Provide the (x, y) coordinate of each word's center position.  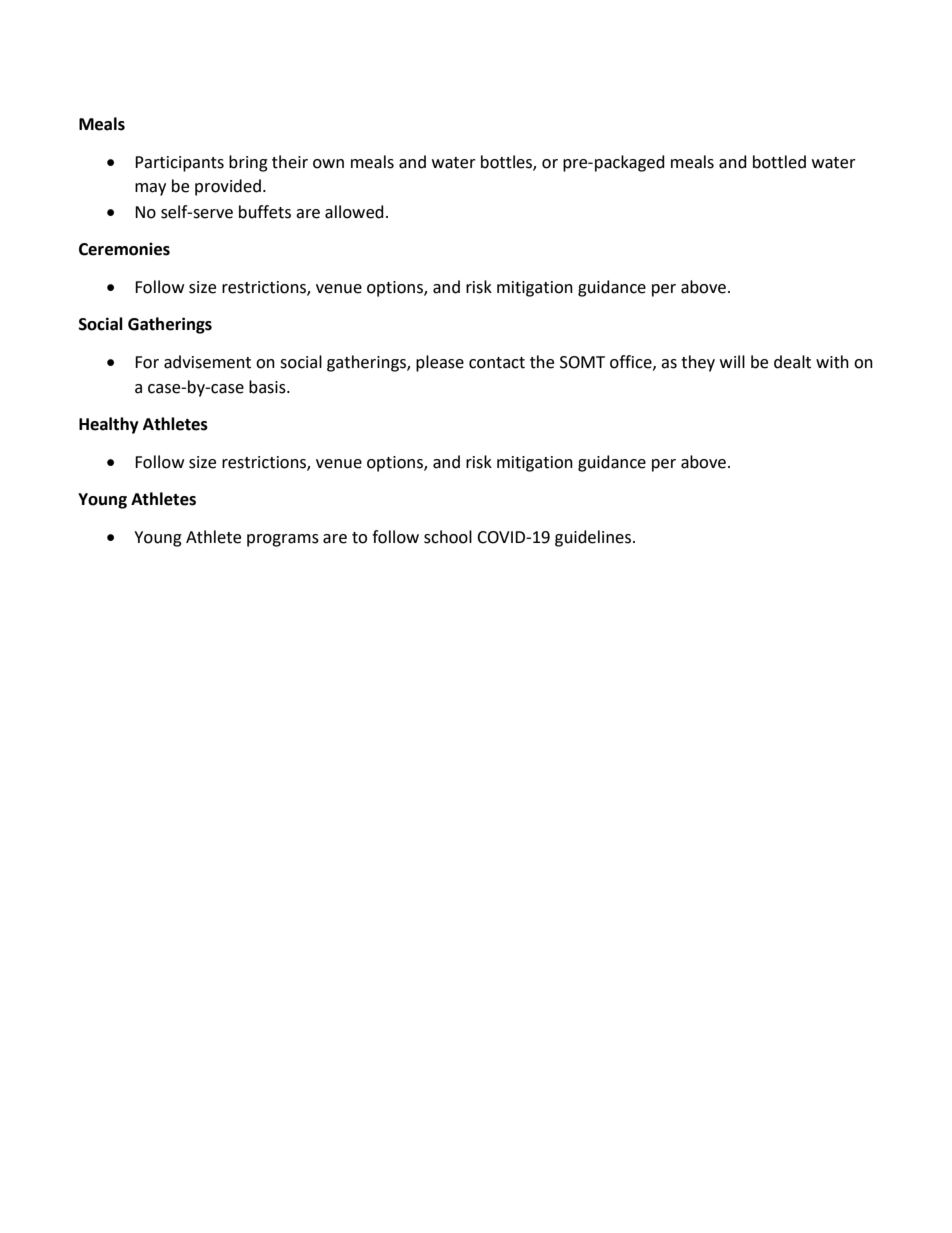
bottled (779, 162)
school (448, 537)
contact (497, 363)
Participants (179, 164)
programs (283, 540)
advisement (207, 362)
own (328, 164)
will (732, 361)
